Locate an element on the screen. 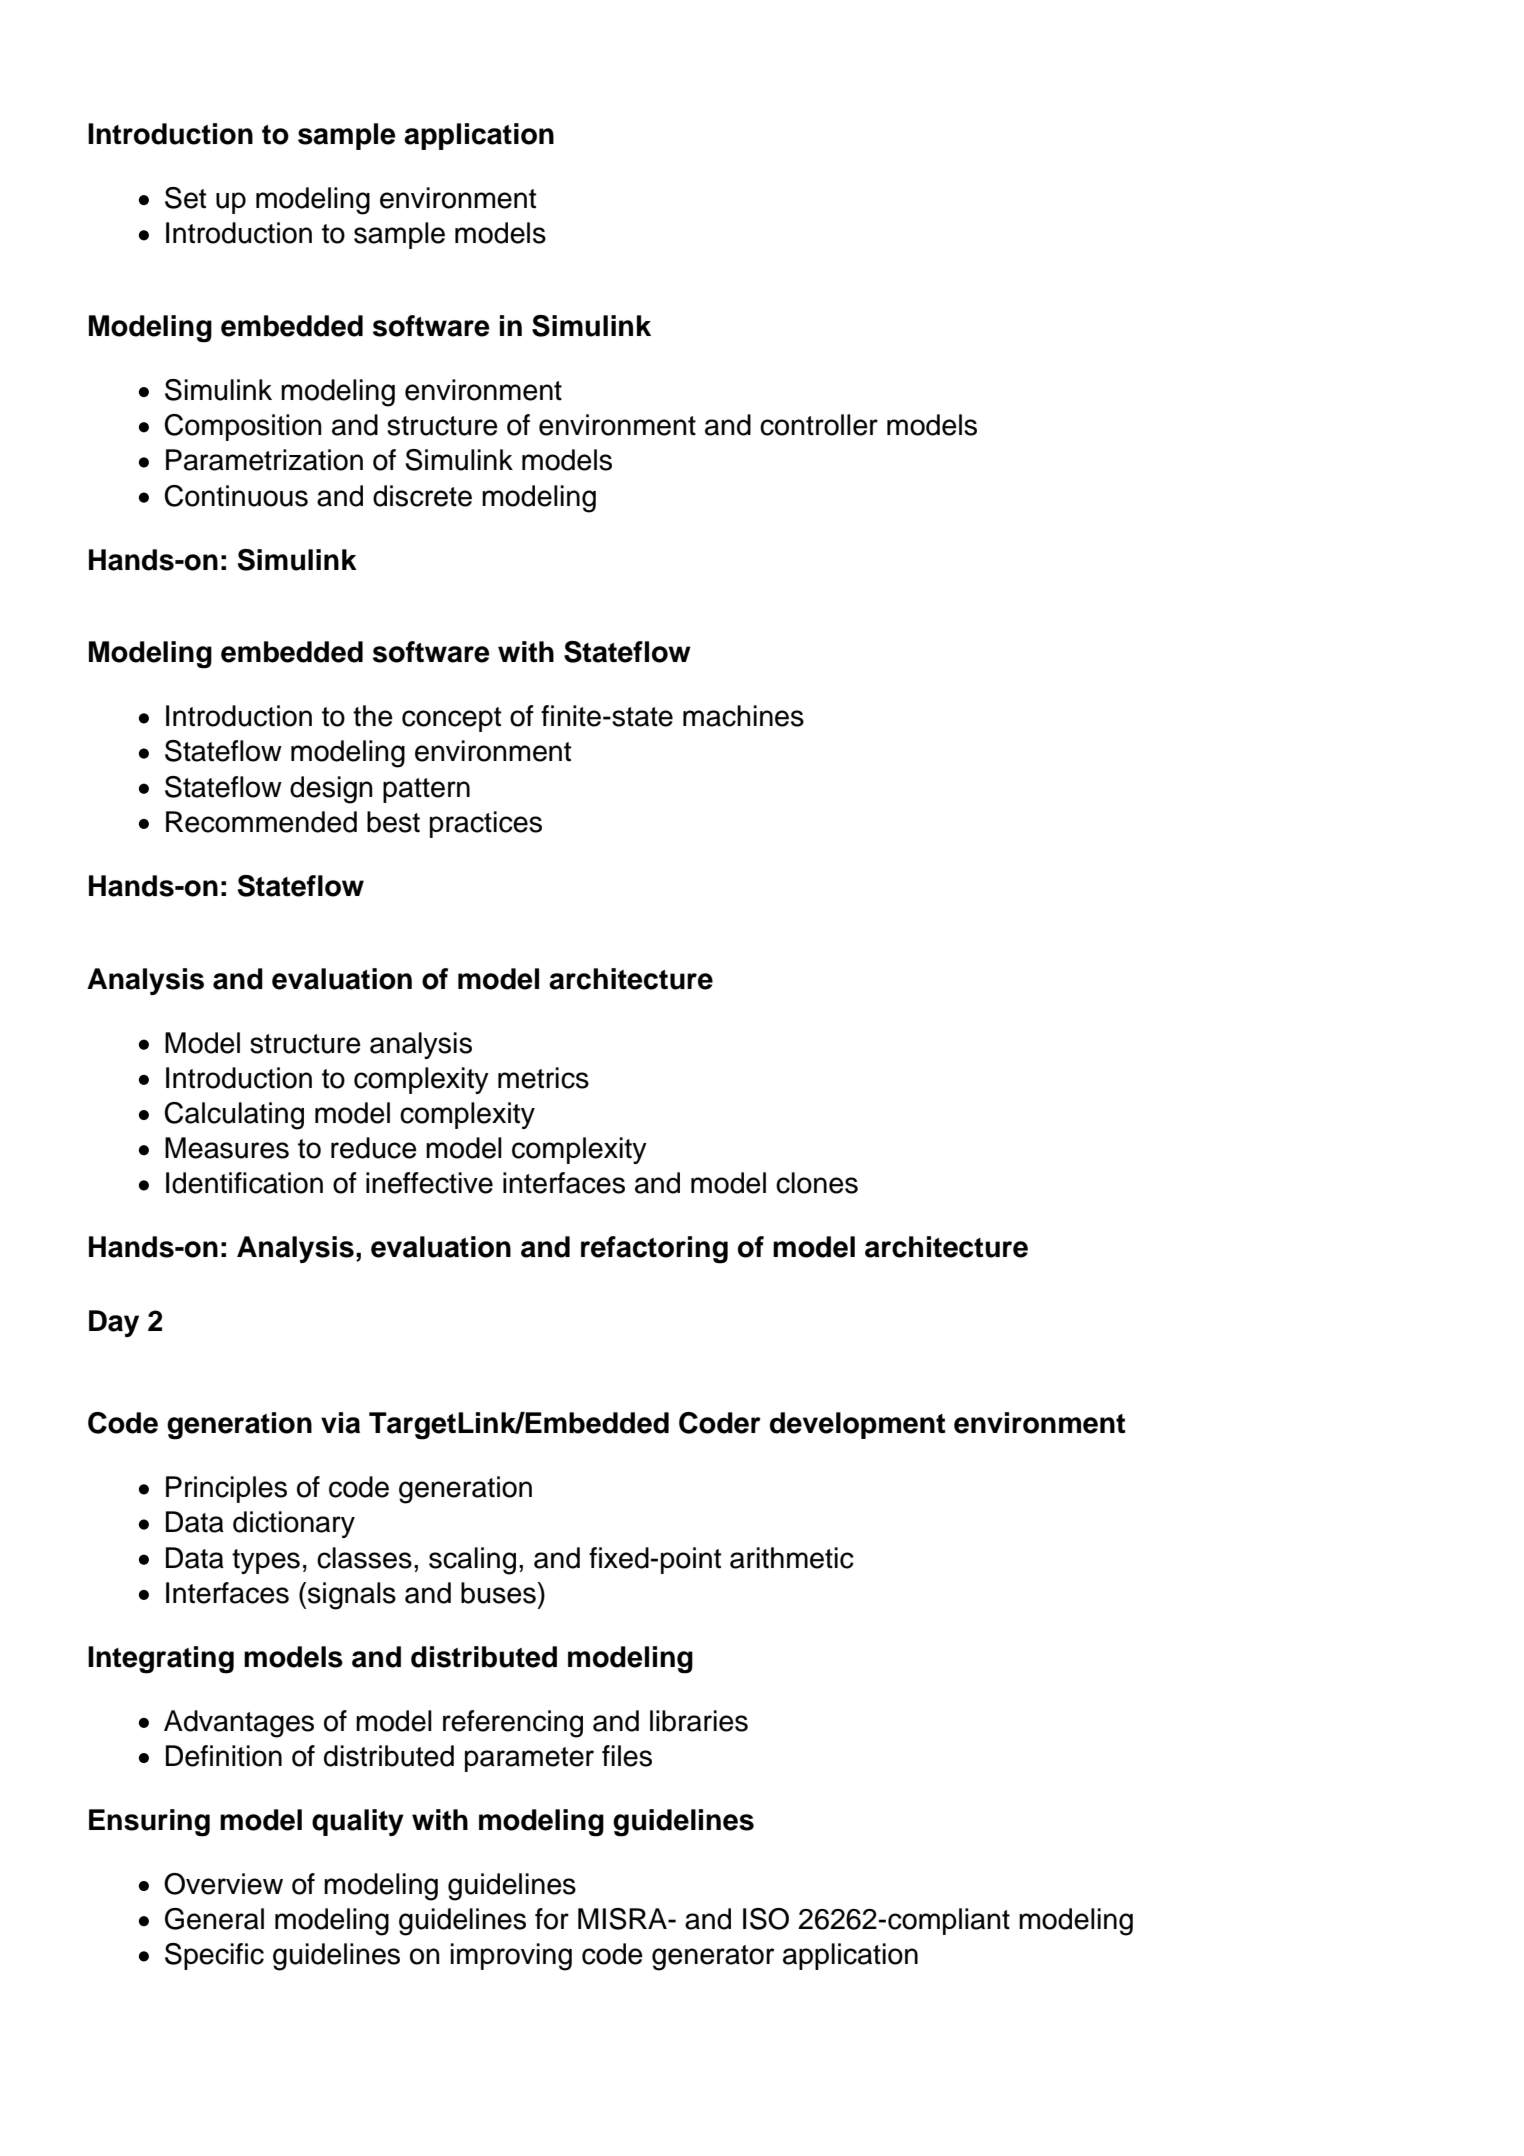 This screenshot has height=2156, width=1524. Recommended is located at coordinates (261, 822).
